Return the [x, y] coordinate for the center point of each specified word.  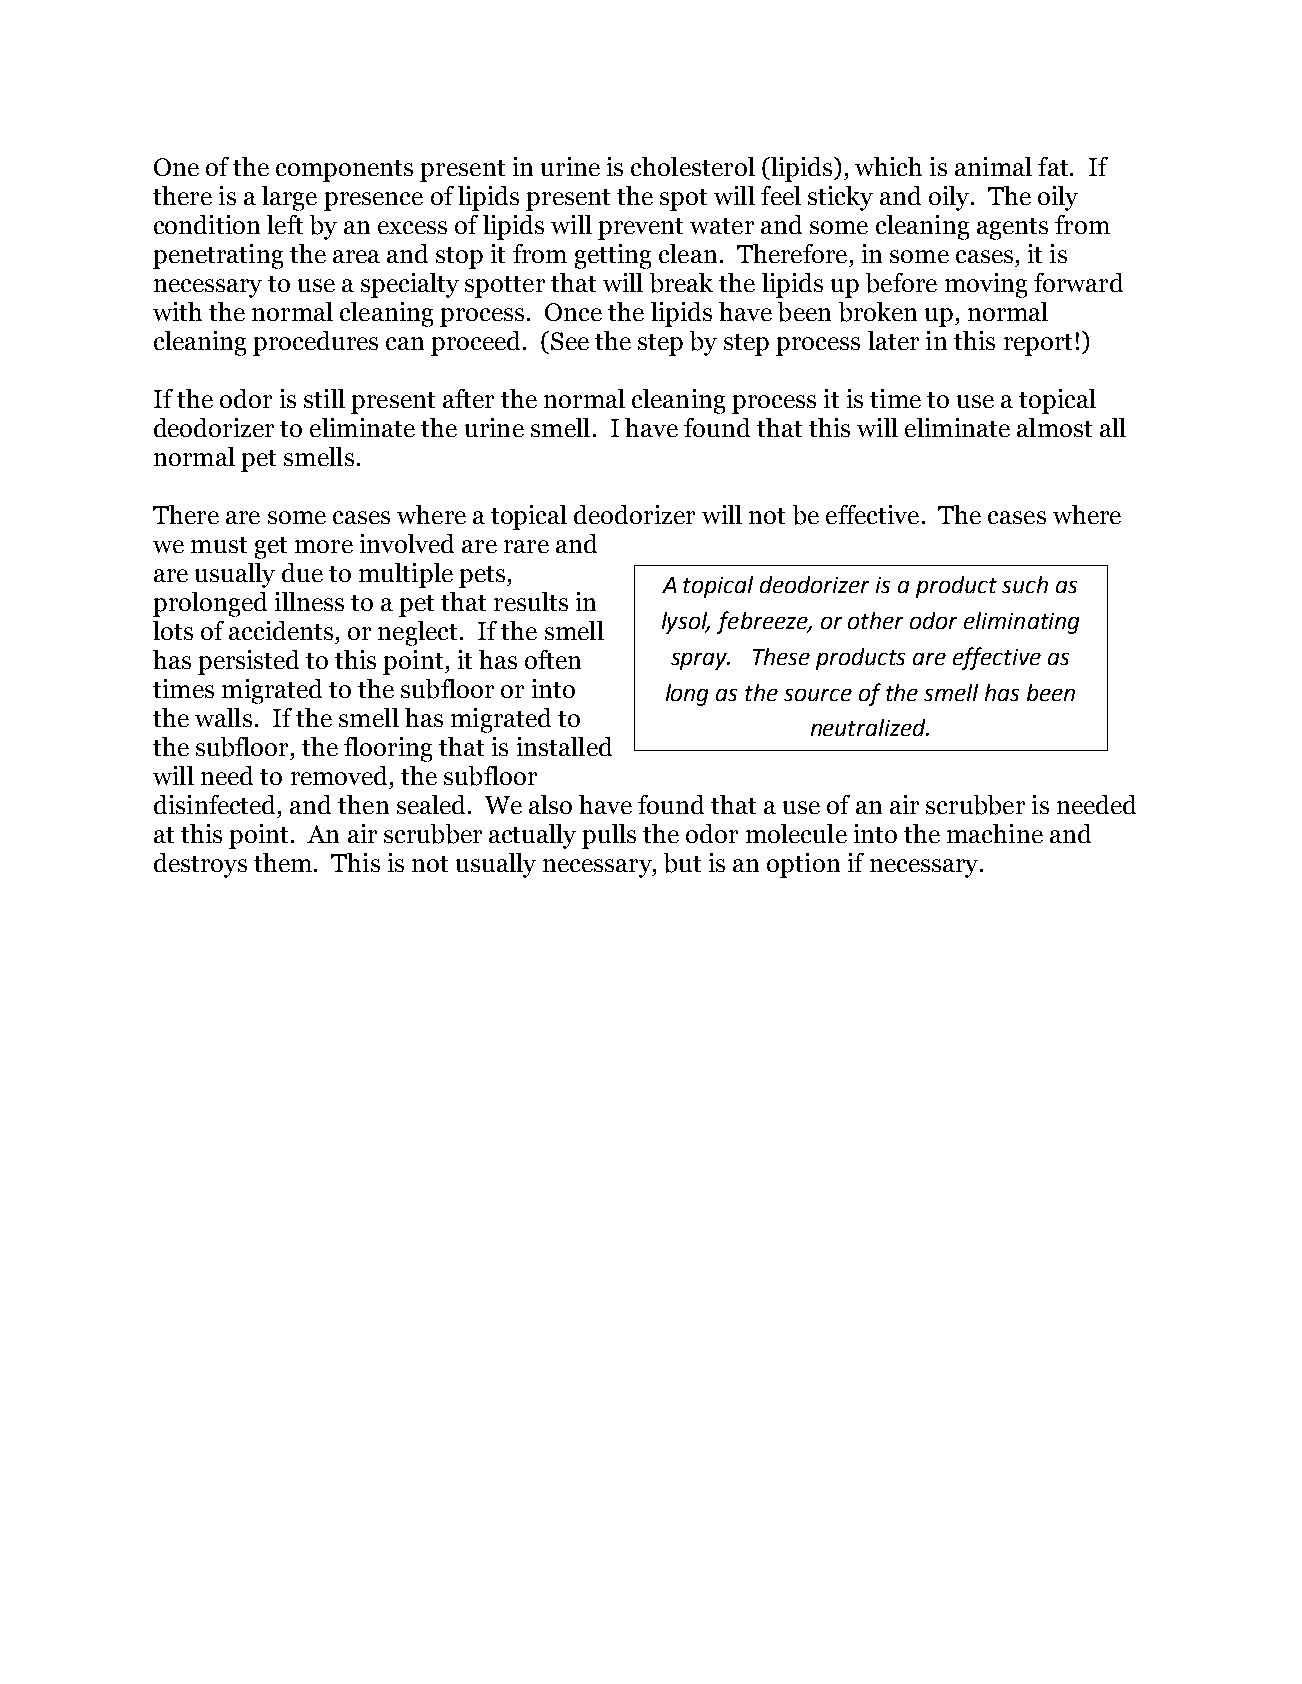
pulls [609, 836]
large [289, 198]
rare [526, 546]
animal [993, 166]
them [283, 862]
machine [995, 833]
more [324, 546]
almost [1054, 427]
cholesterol [693, 166]
